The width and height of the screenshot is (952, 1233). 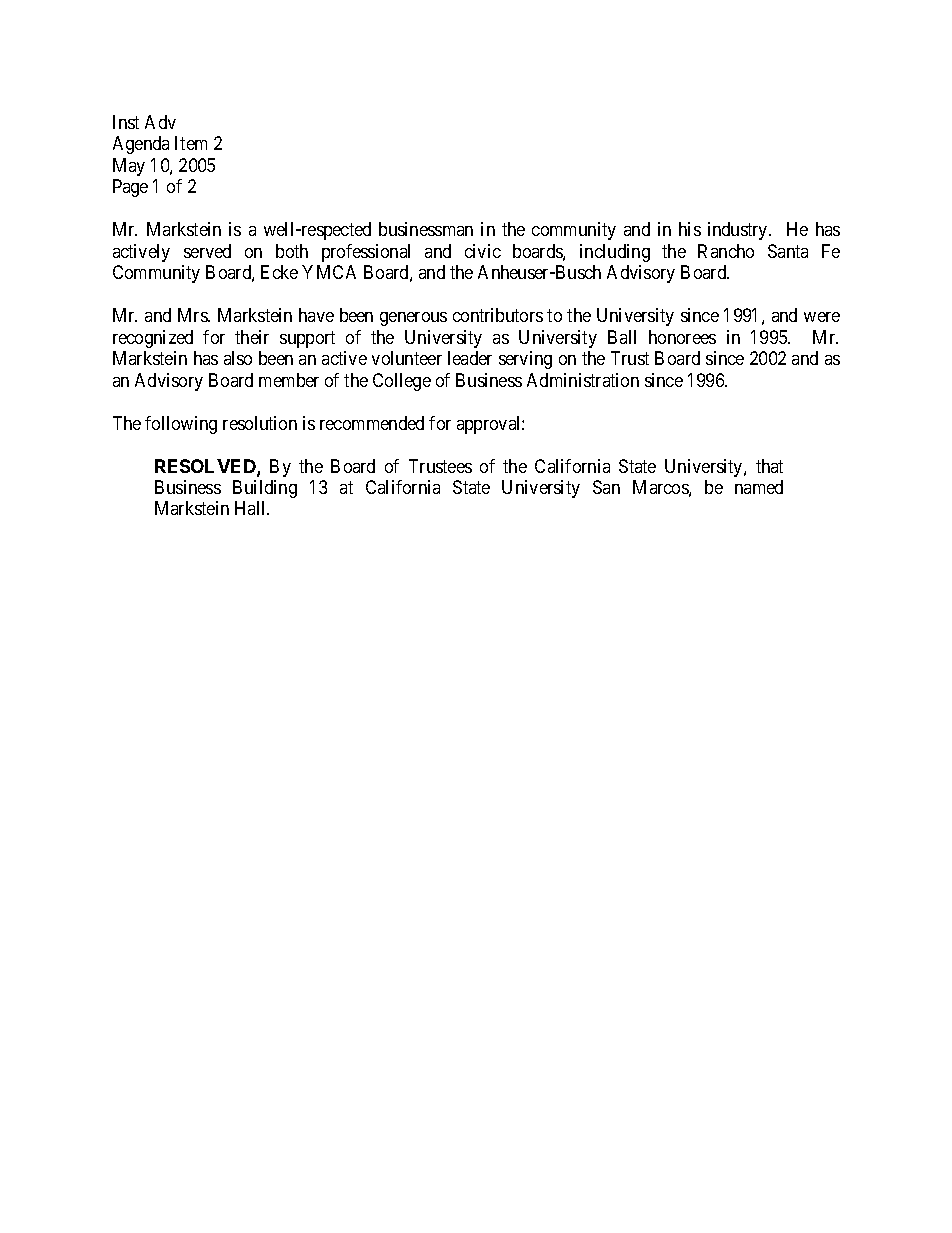 What do you see at coordinates (726, 251) in the screenshot?
I see `Rancho` at bounding box center [726, 251].
